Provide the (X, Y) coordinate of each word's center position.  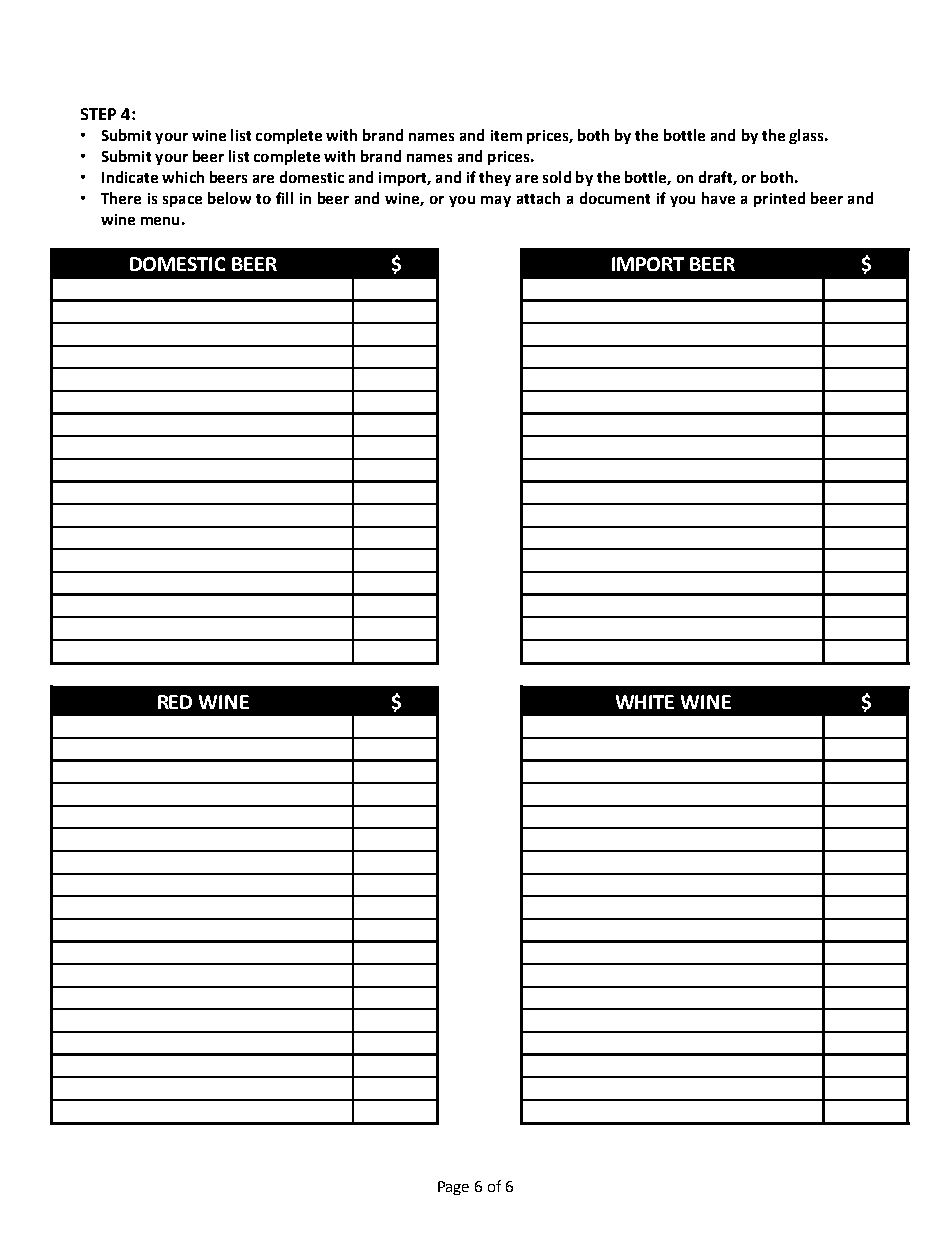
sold (557, 177)
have (718, 198)
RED (175, 702)
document (615, 198)
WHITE (645, 702)
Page (453, 1188)
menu (160, 221)
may (496, 201)
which (183, 177)
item (506, 135)
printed (779, 199)
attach (538, 198)
